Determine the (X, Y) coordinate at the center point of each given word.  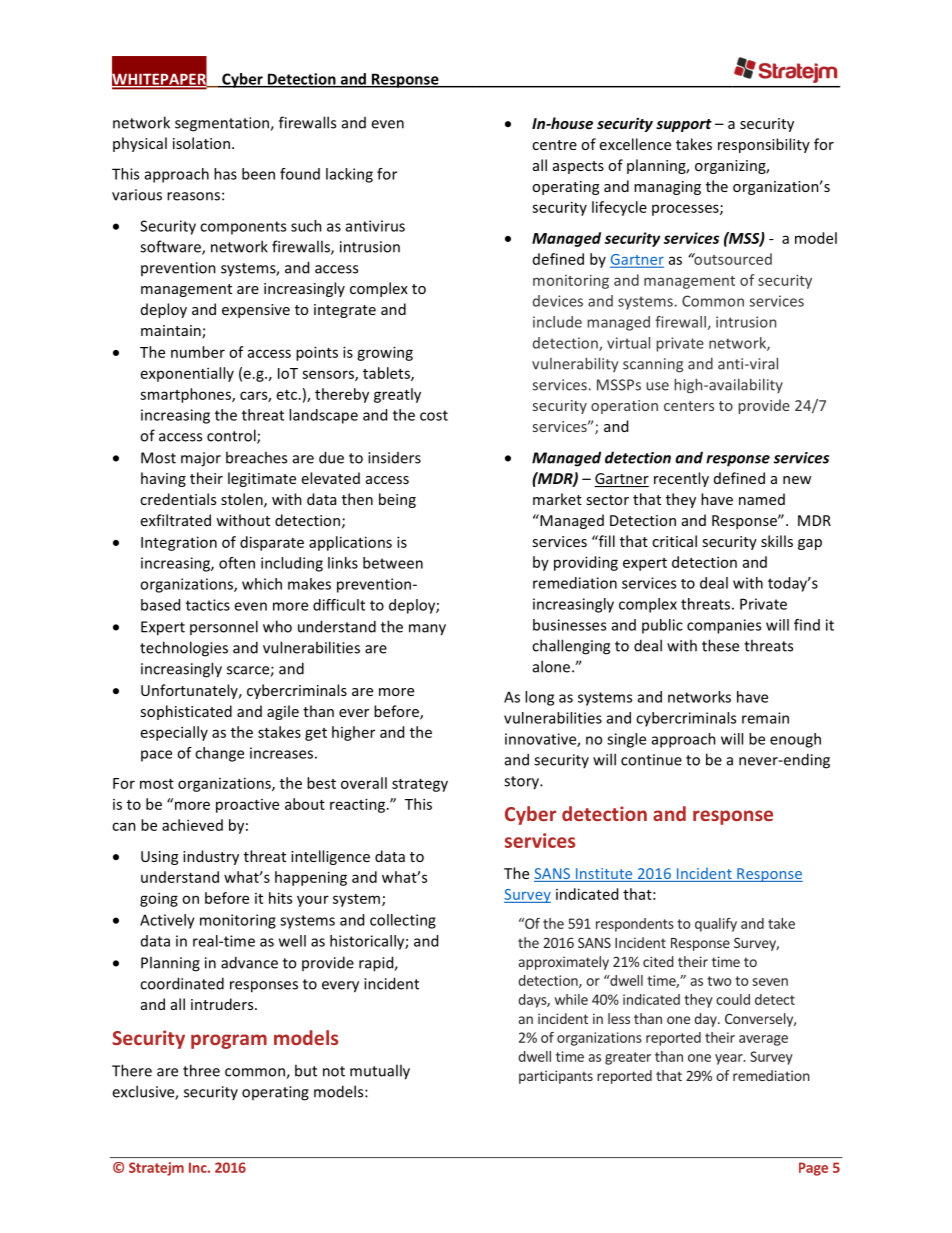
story (522, 783)
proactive (247, 806)
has (225, 174)
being (397, 500)
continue (651, 760)
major (201, 459)
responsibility (764, 145)
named (762, 499)
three (201, 1070)
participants (556, 1077)
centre (554, 145)
